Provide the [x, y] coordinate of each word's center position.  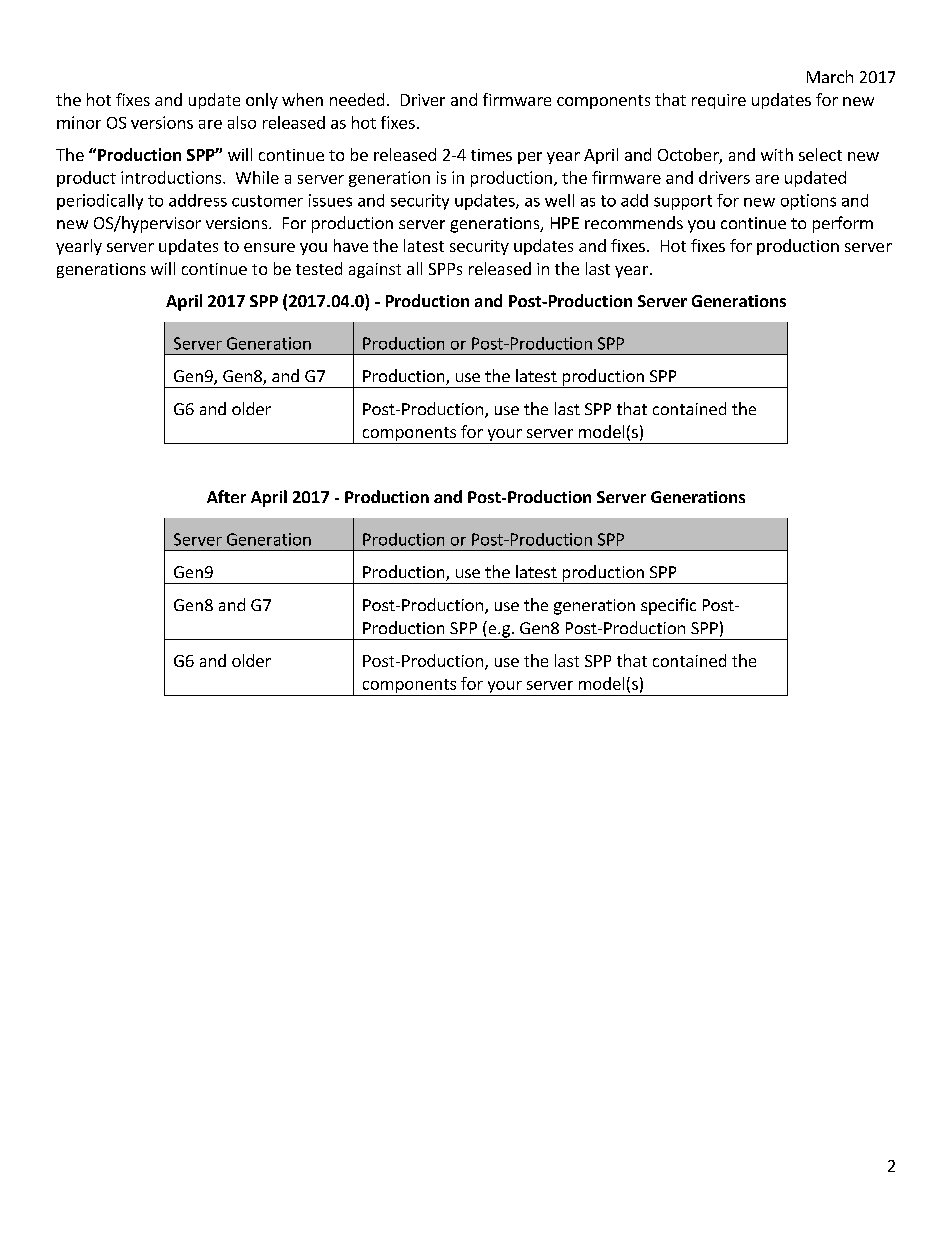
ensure [269, 247]
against [375, 270]
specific [668, 606]
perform [843, 224]
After [226, 496]
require [719, 101]
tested [319, 268]
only [262, 101]
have [351, 245]
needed [357, 99]
